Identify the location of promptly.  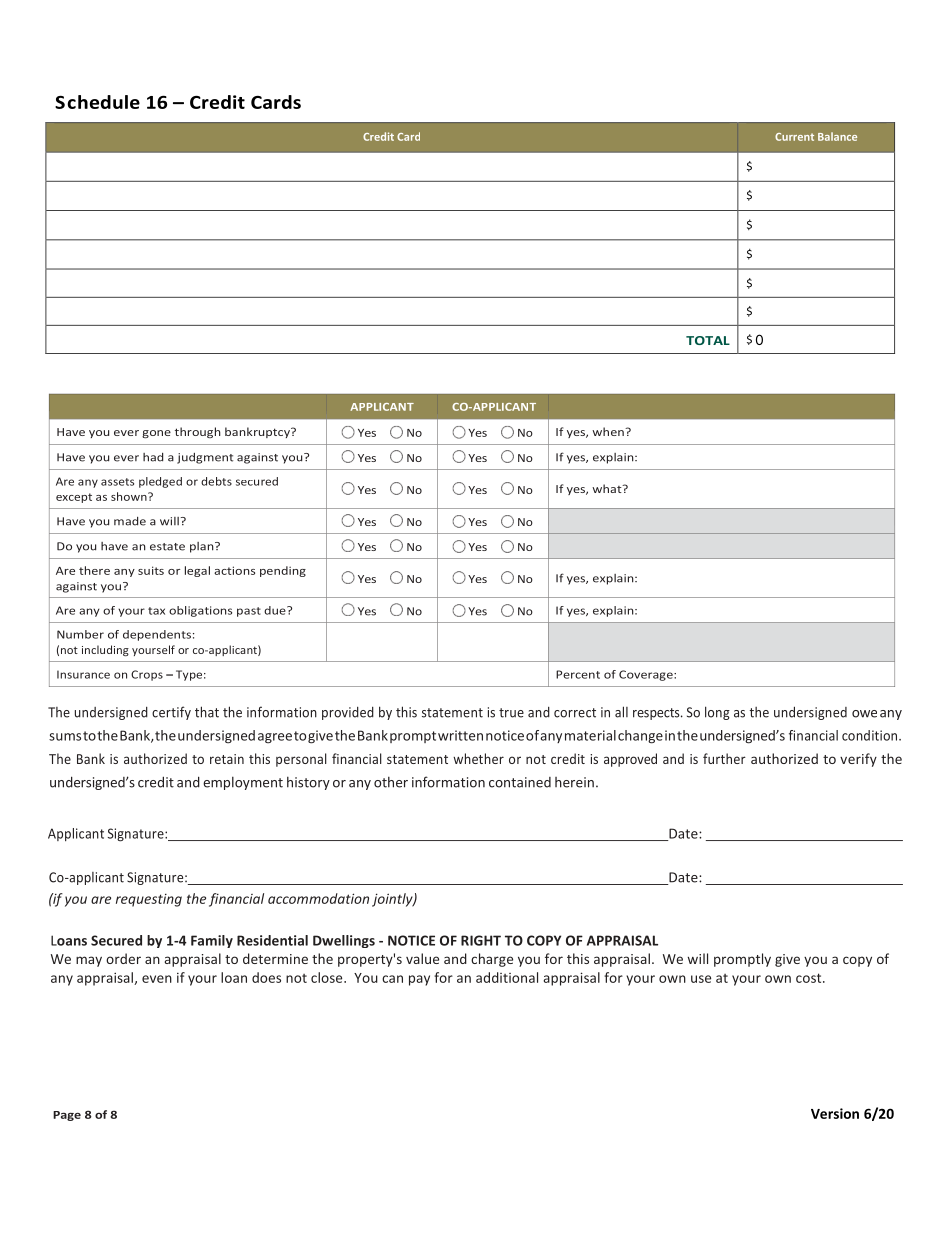
(742, 960).
